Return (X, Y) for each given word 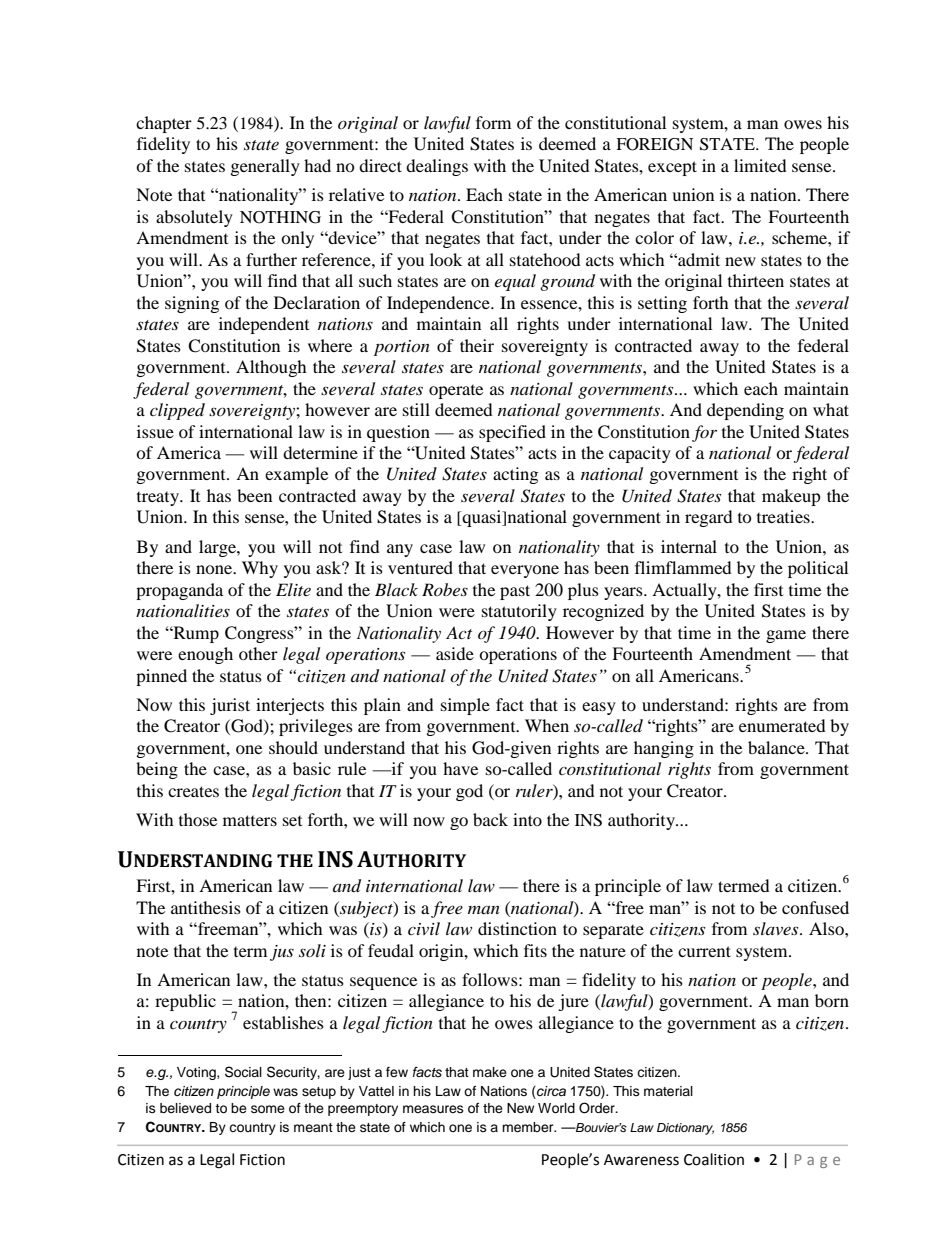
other (258, 653)
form (493, 122)
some (268, 1109)
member (529, 1127)
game (786, 636)
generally (265, 167)
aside (455, 653)
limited (760, 165)
